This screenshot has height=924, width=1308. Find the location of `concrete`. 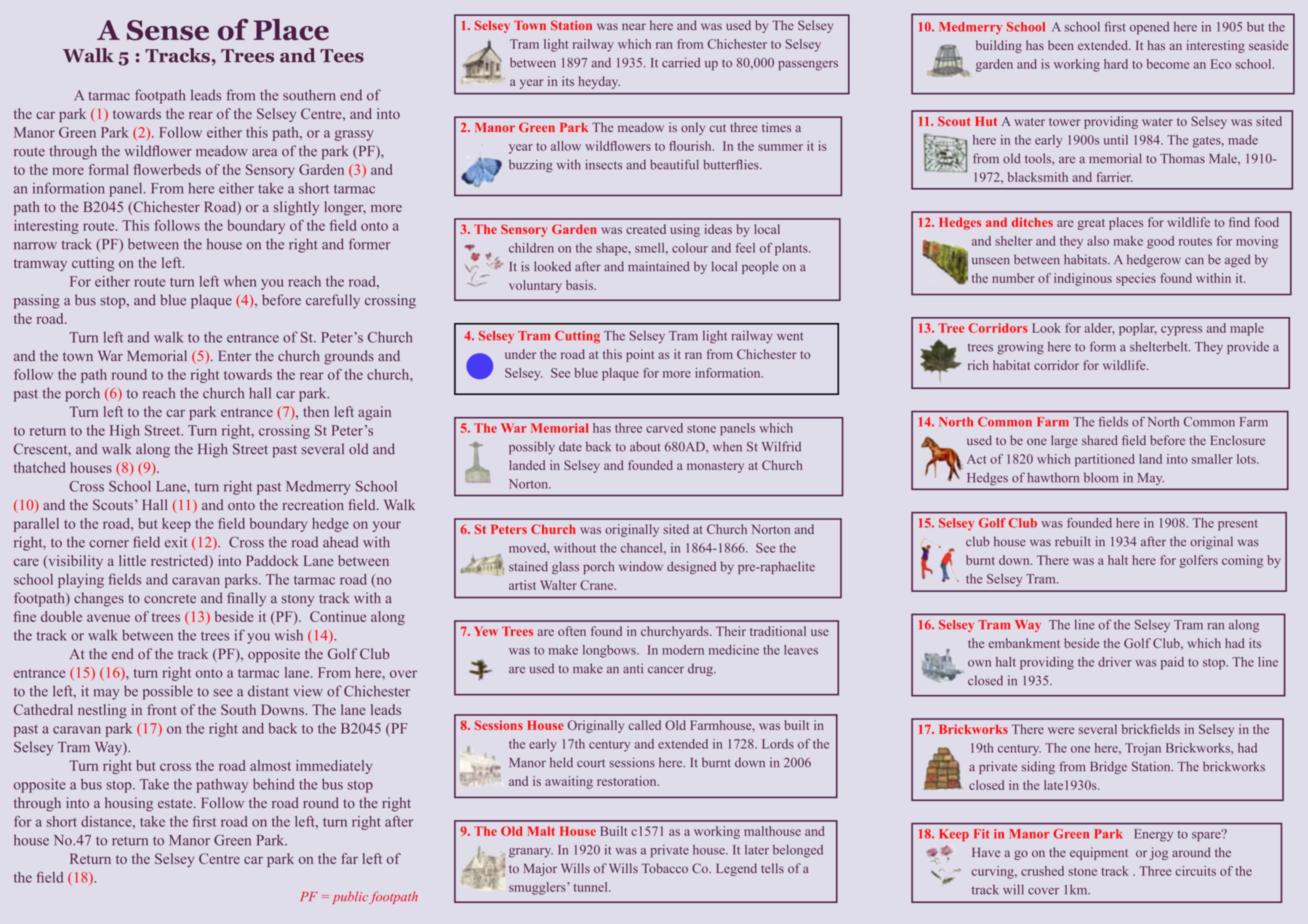

concrete is located at coordinates (170, 599).
